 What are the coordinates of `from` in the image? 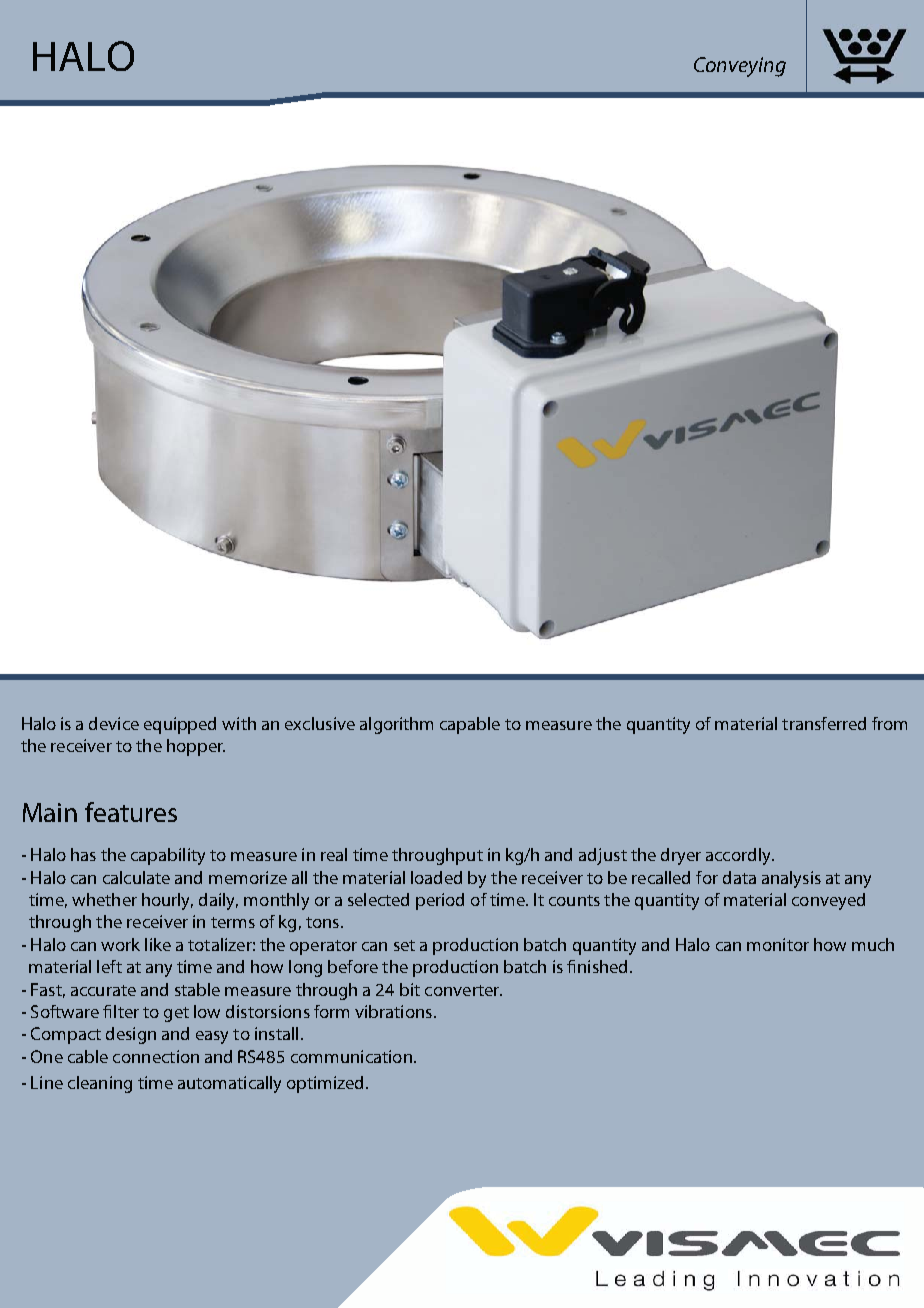 It's located at (889, 723).
